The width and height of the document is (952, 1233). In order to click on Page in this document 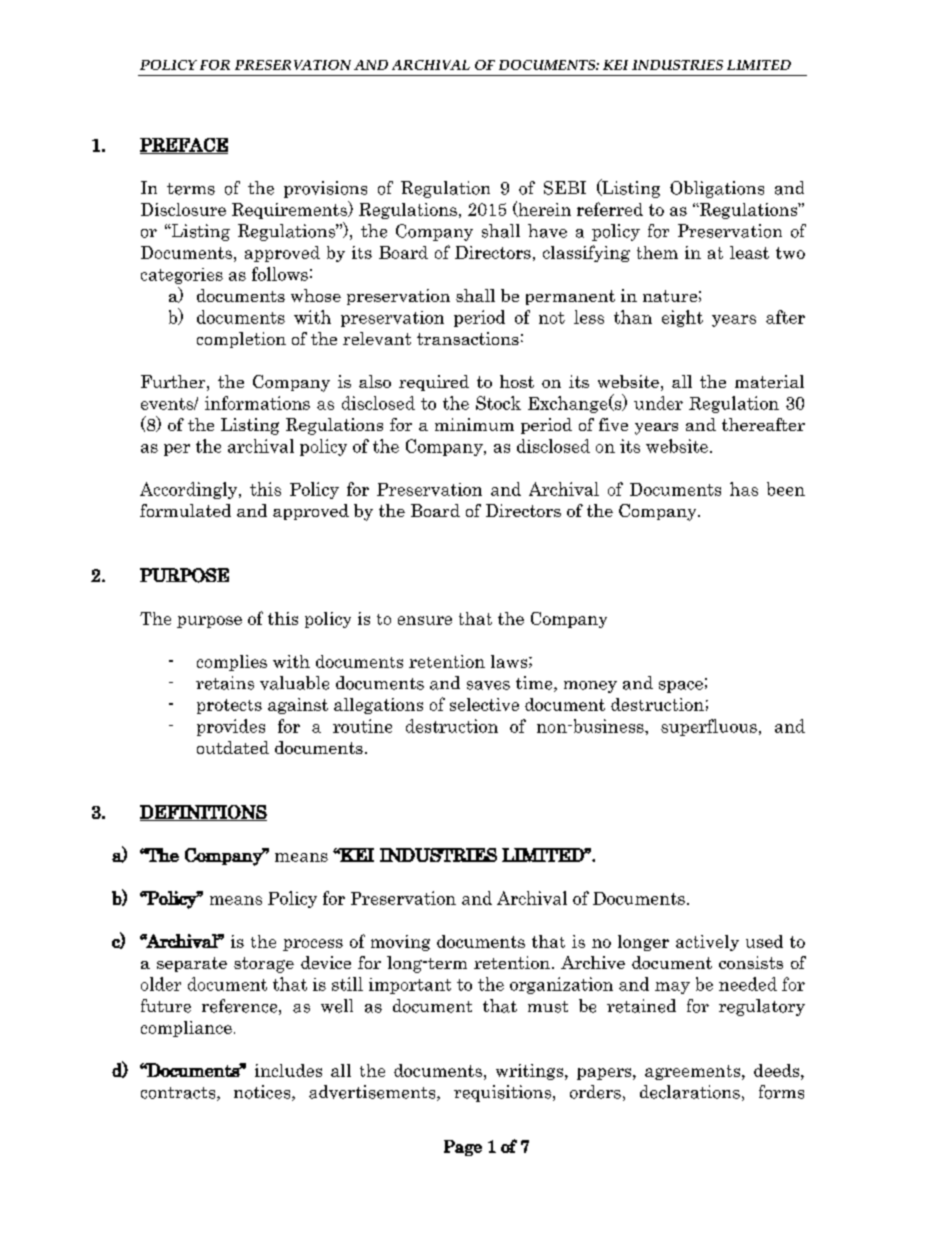, I will do `click(463, 1148)`.
